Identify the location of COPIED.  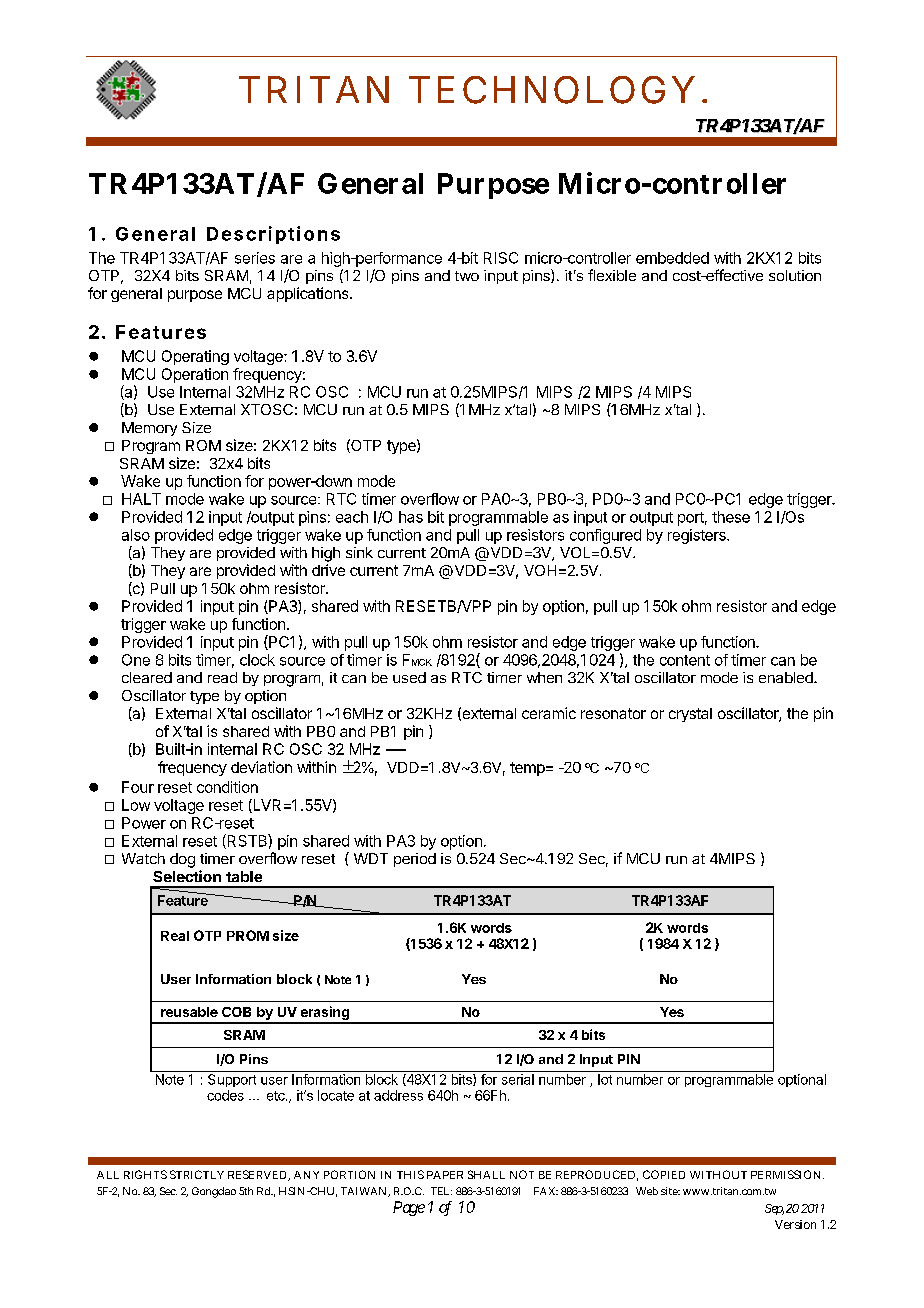
(664, 1174).
